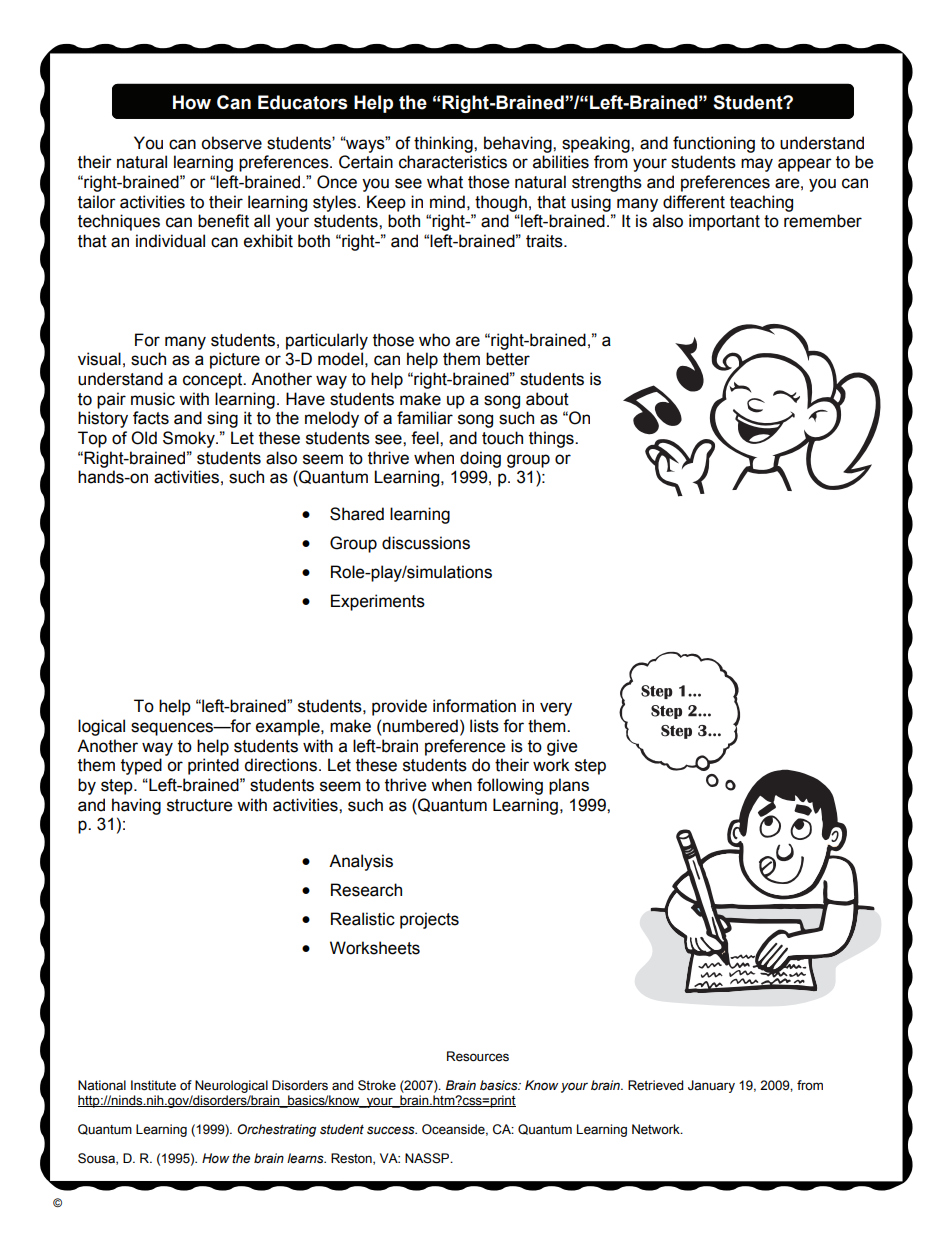  What do you see at coordinates (199, 805) in the document?
I see `structure` at bounding box center [199, 805].
